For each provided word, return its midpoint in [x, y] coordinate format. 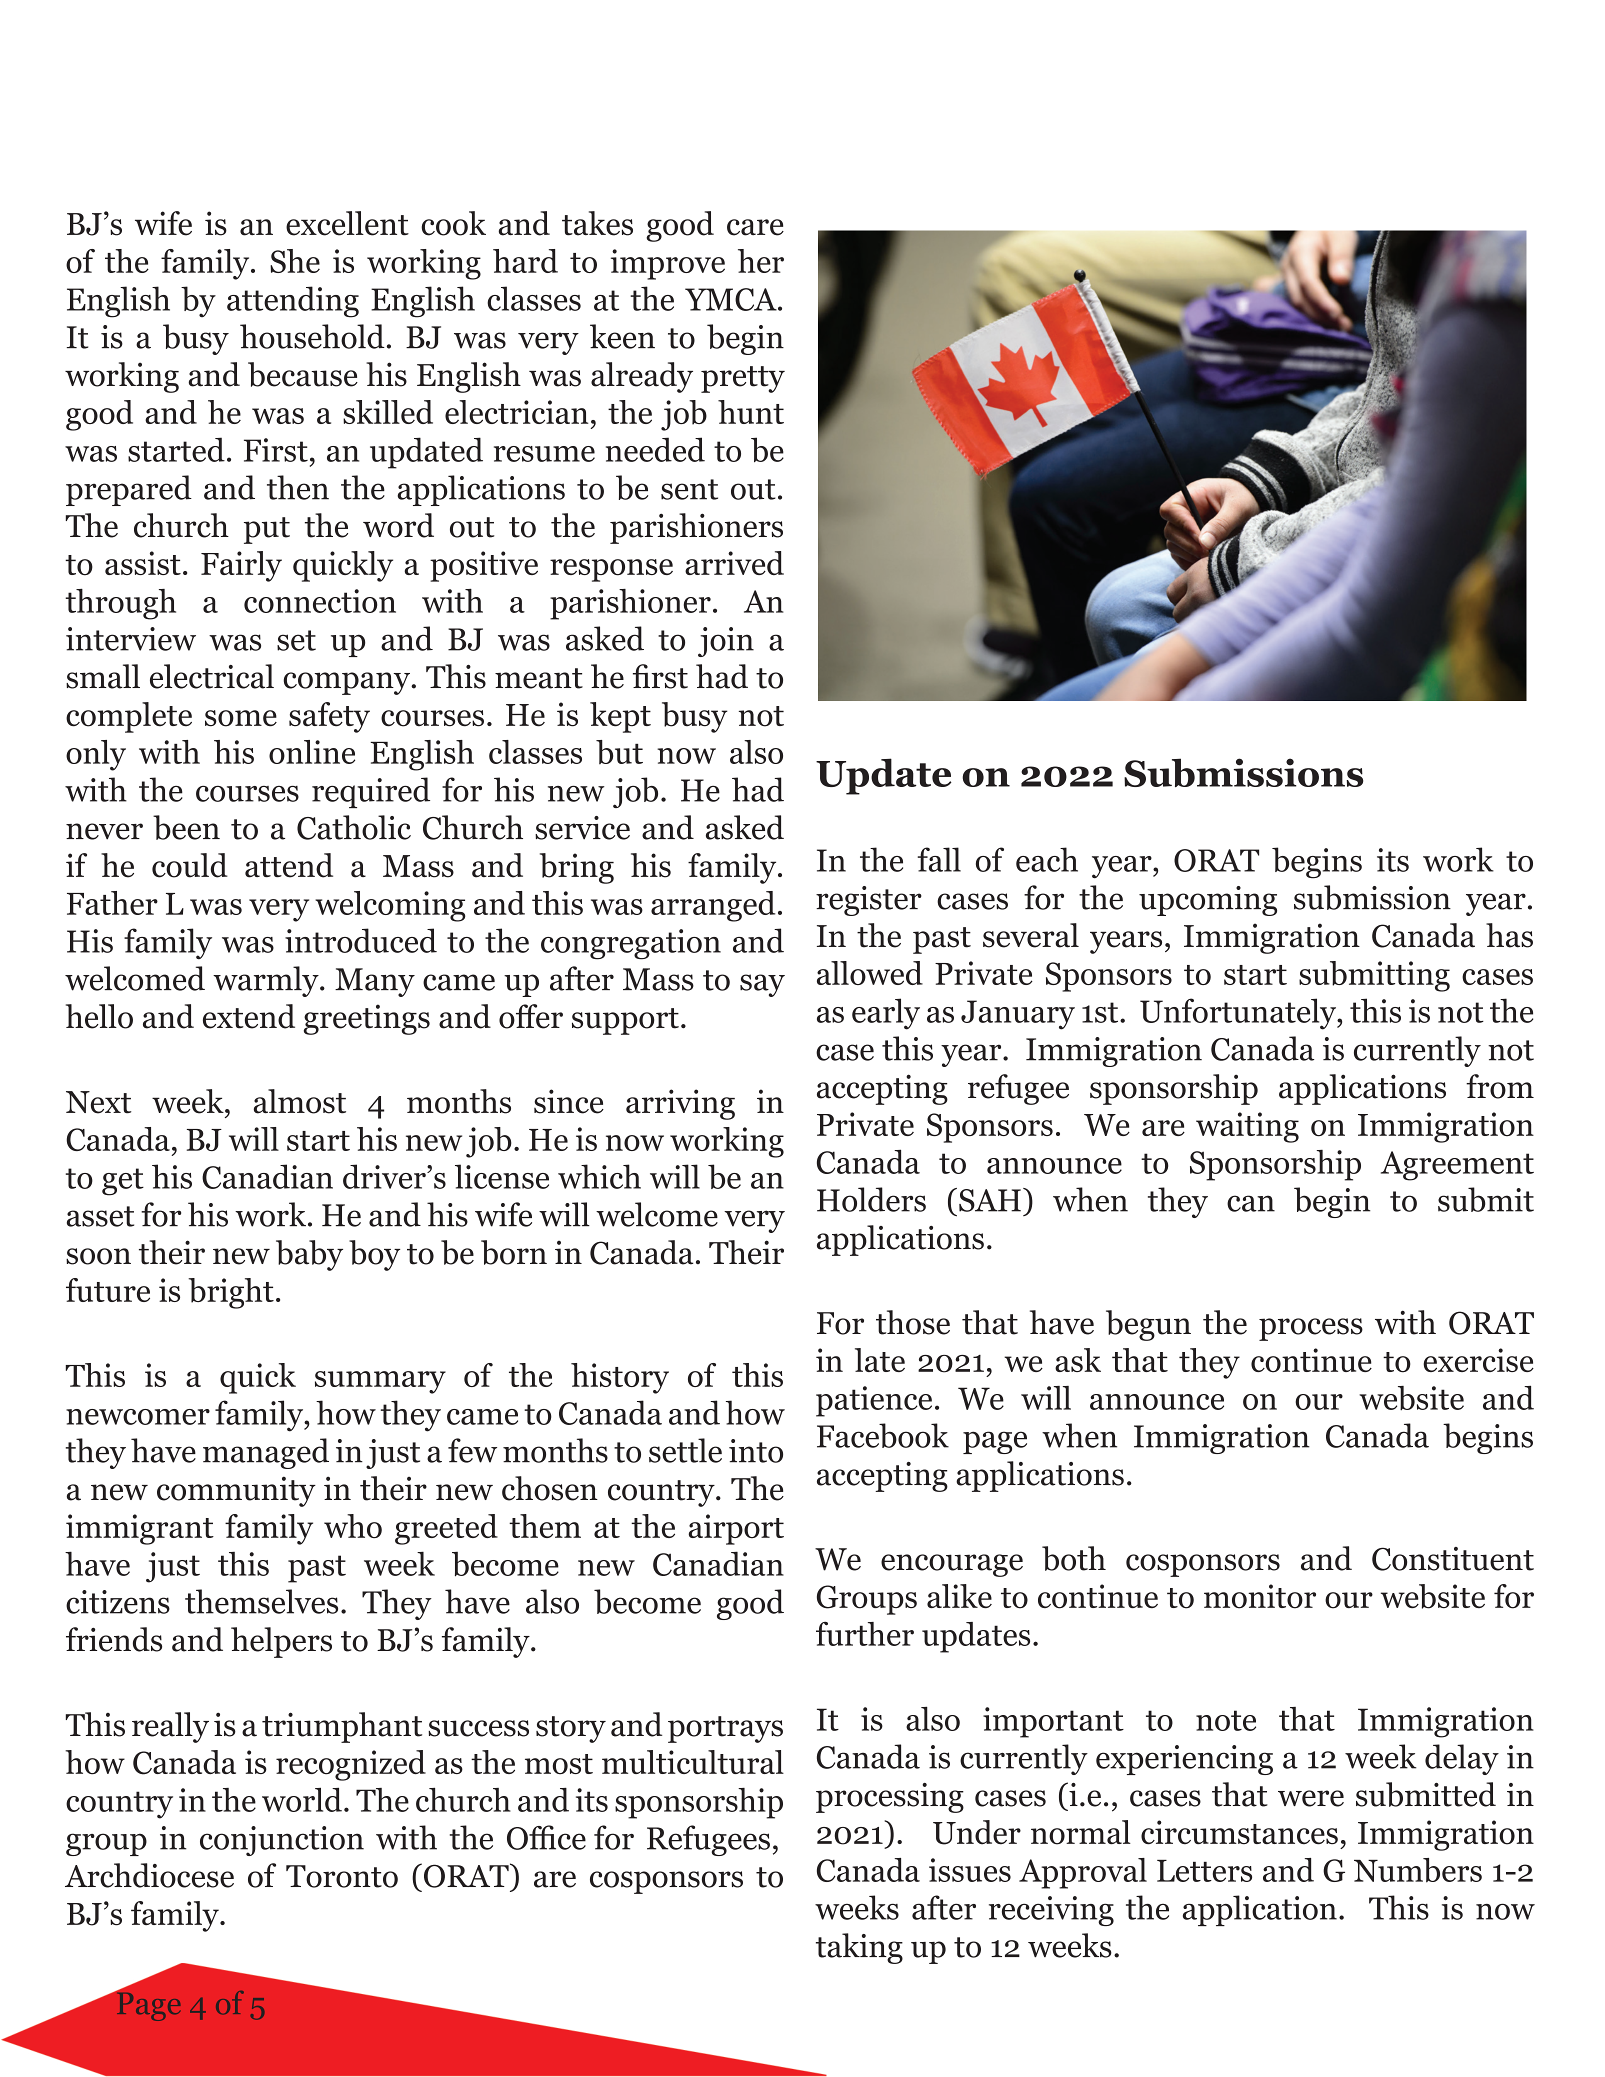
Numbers [1418, 1870]
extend [249, 1016]
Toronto [342, 1876]
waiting [1247, 1127]
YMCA [732, 299]
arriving [680, 1104]
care [755, 227]
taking [859, 1948]
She [295, 261]
